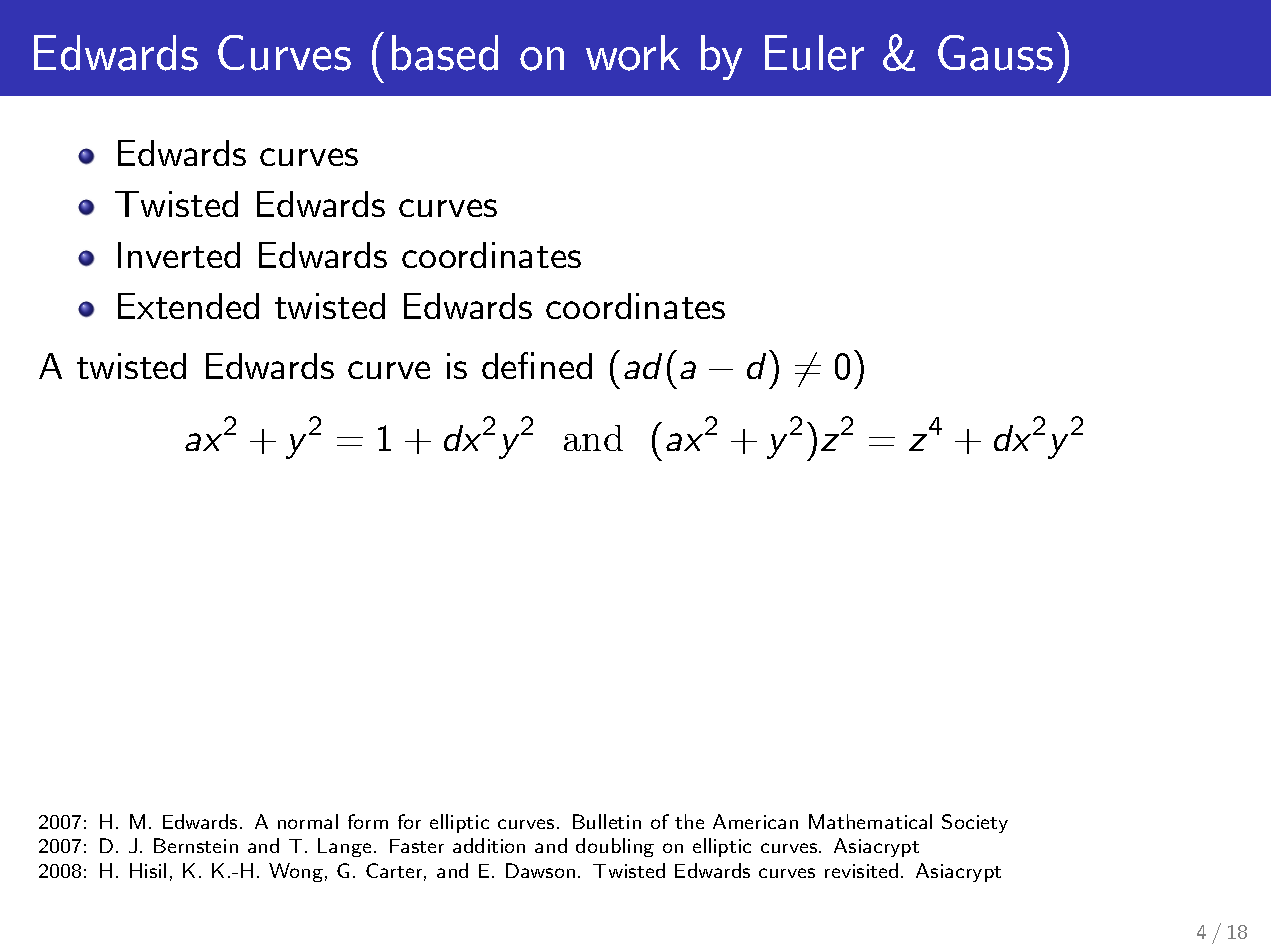  What do you see at coordinates (861, 870) in the page?
I see `revisited` at bounding box center [861, 870].
